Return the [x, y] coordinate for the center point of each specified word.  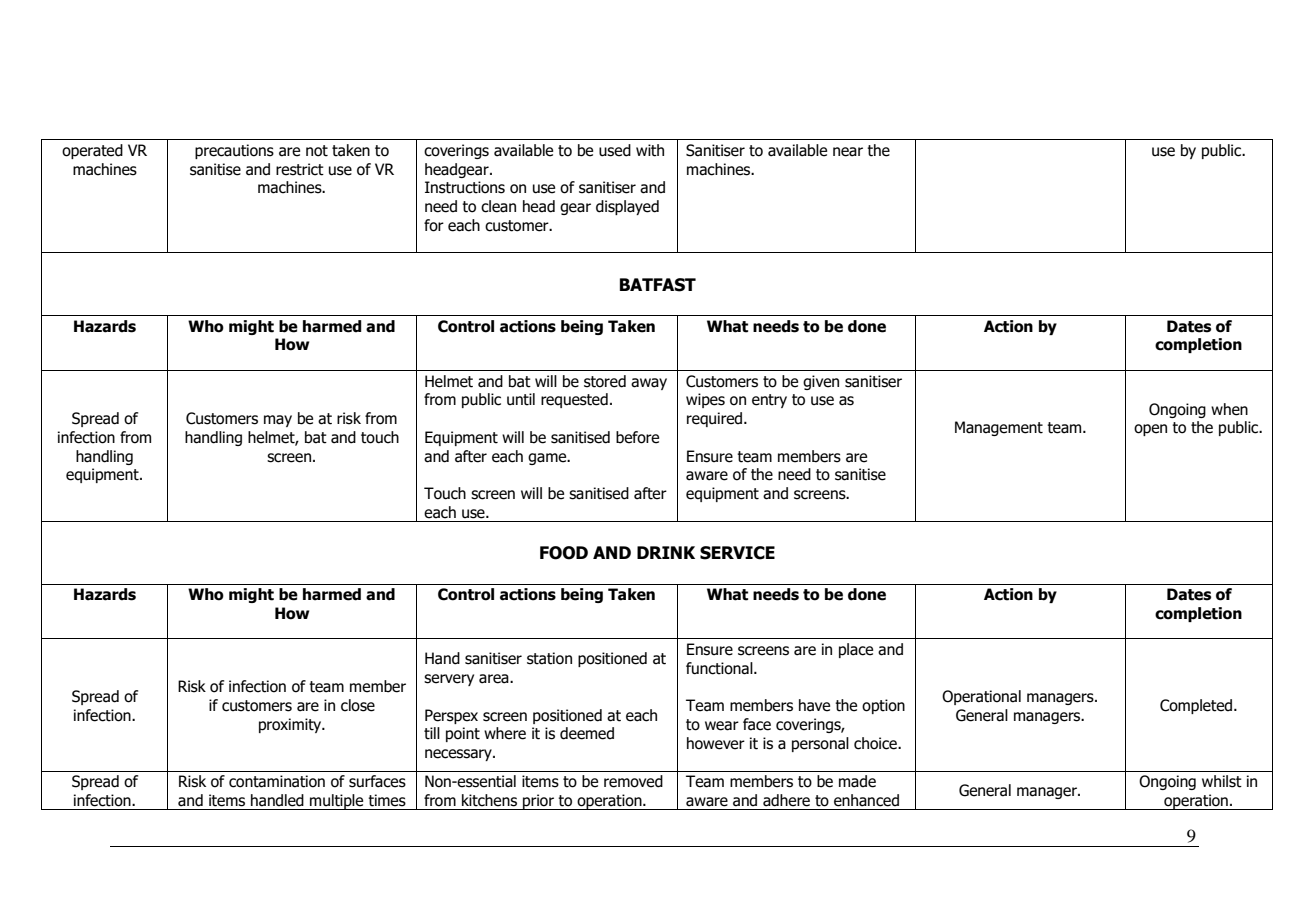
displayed [627, 207]
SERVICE [737, 553]
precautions [234, 151]
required [716, 419]
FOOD [564, 553]
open [1150, 430]
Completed [1197, 706]
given [821, 382]
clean [498, 206]
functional [720, 668]
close [358, 705]
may [278, 421]
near [848, 152]
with [650, 150]
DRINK [666, 552]
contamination [277, 781]
